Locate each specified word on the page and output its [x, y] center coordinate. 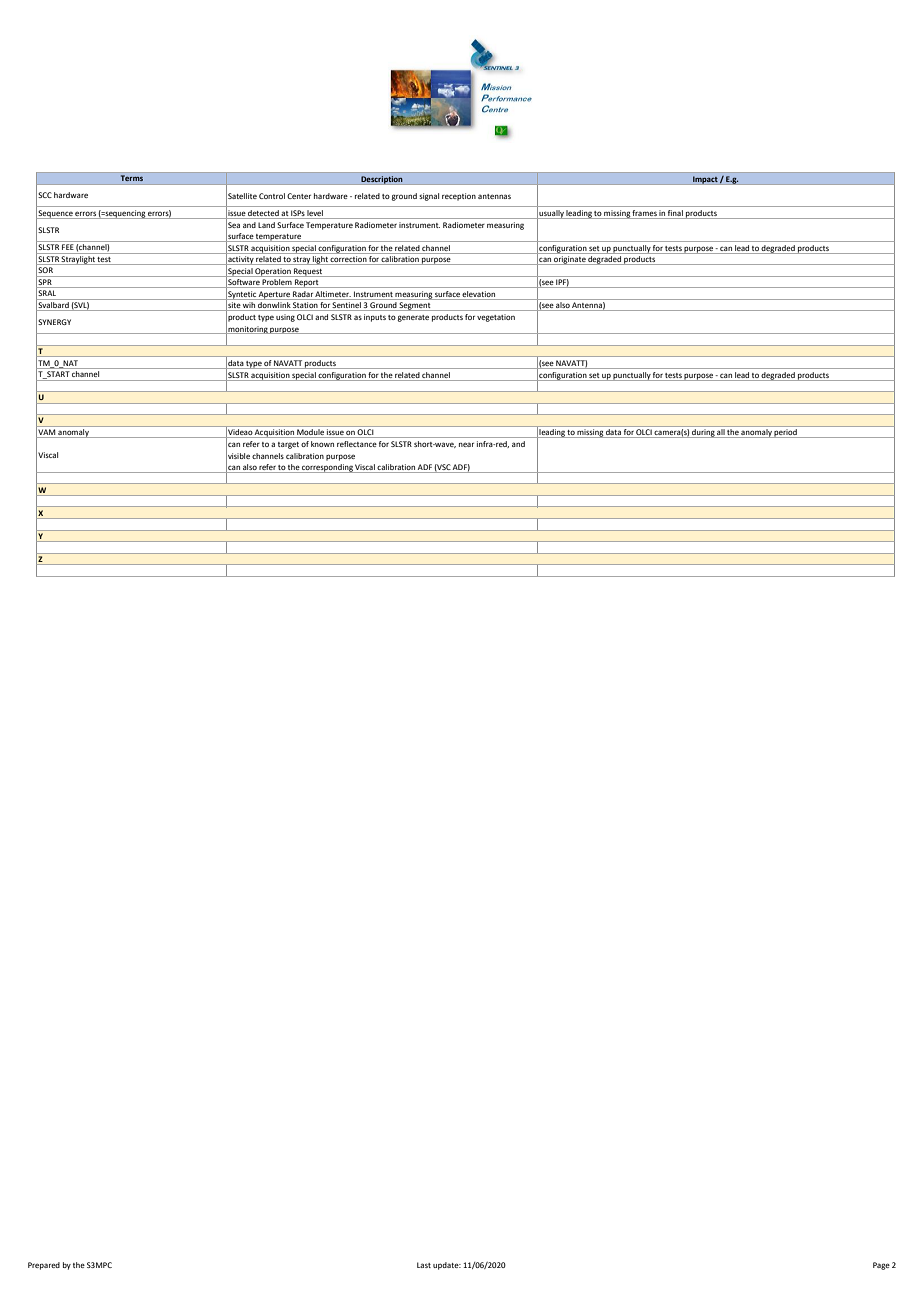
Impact [705, 180]
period [786, 433]
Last [424, 1265]
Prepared [44, 1266]
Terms [132, 178]
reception [459, 197]
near [466, 444]
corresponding [327, 468]
